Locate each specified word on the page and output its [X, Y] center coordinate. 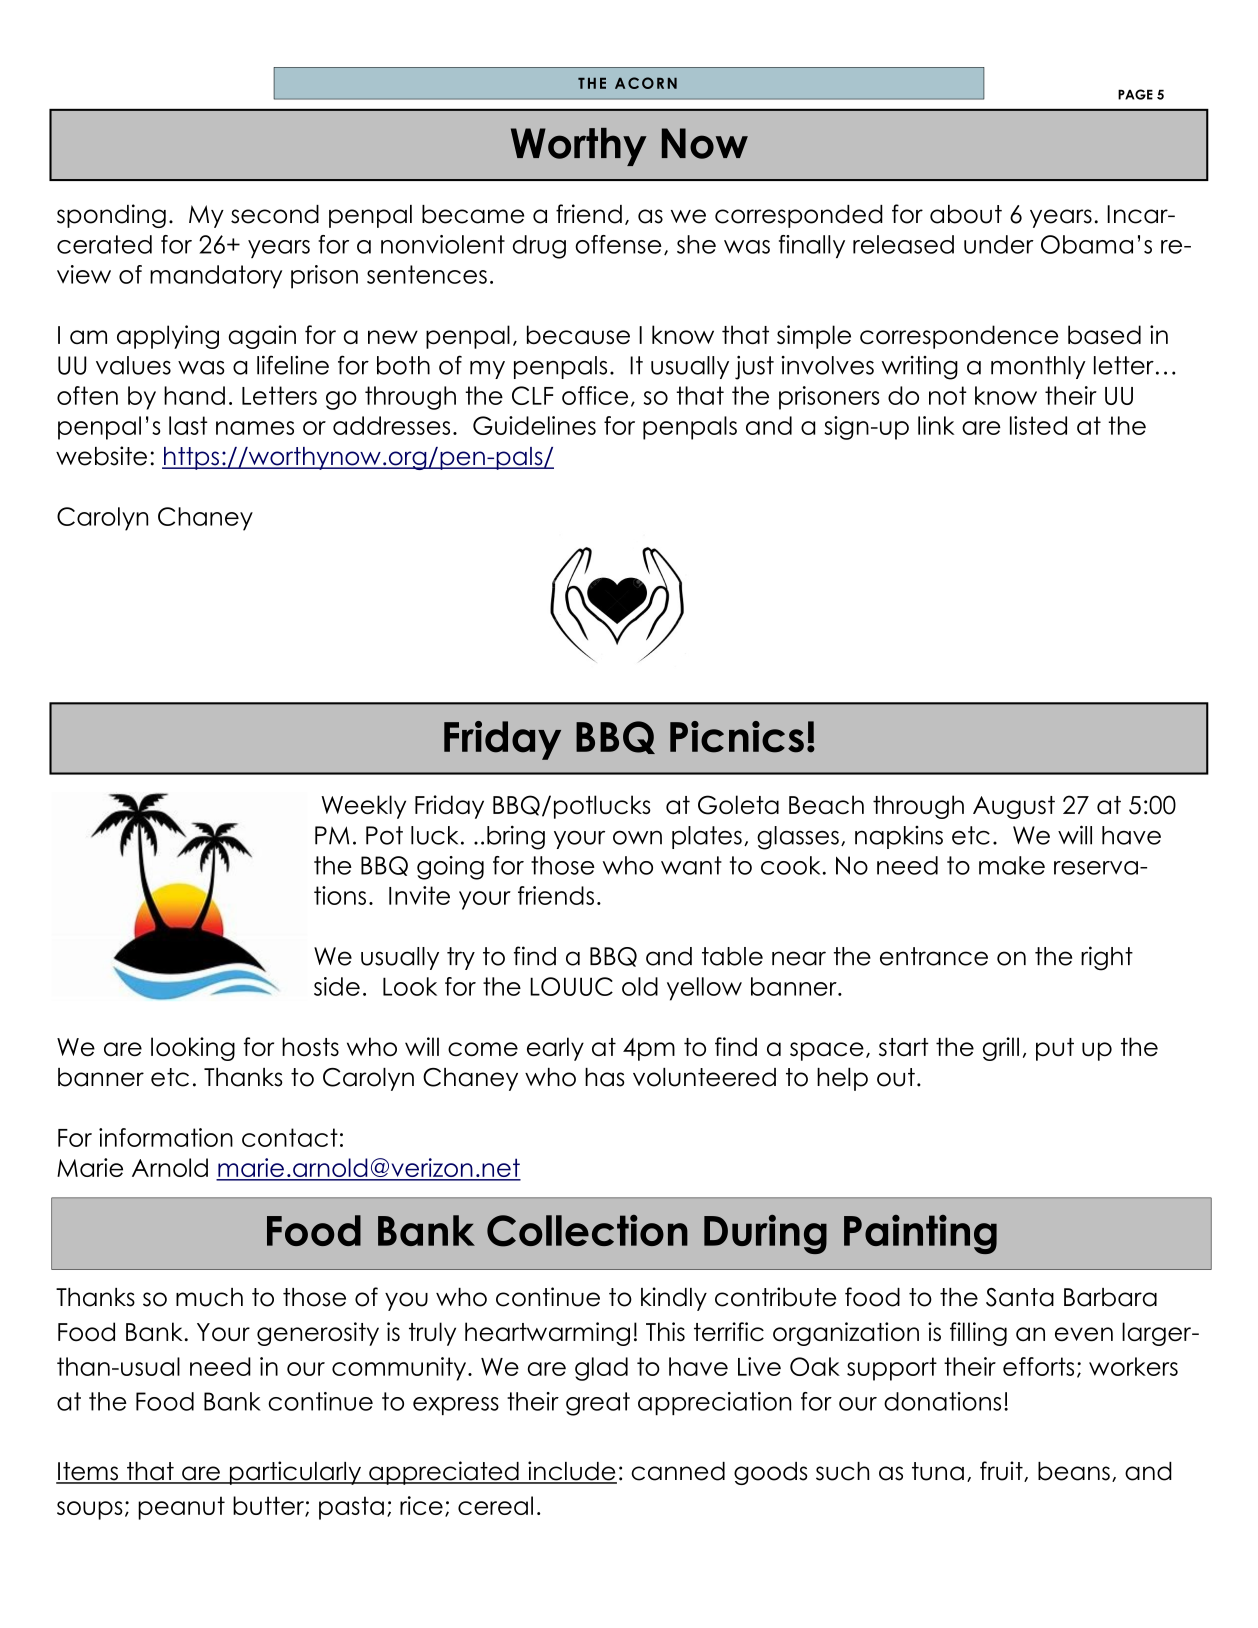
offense [618, 244]
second [275, 214]
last [188, 425]
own [637, 837]
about [966, 214]
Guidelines [534, 425]
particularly [295, 1473]
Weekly [363, 807]
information [166, 1137]
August [1014, 807]
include [571, 1472]
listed [1038, 425]
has [605, 1077]
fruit [1002, 1471]
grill [1001, 1049]
